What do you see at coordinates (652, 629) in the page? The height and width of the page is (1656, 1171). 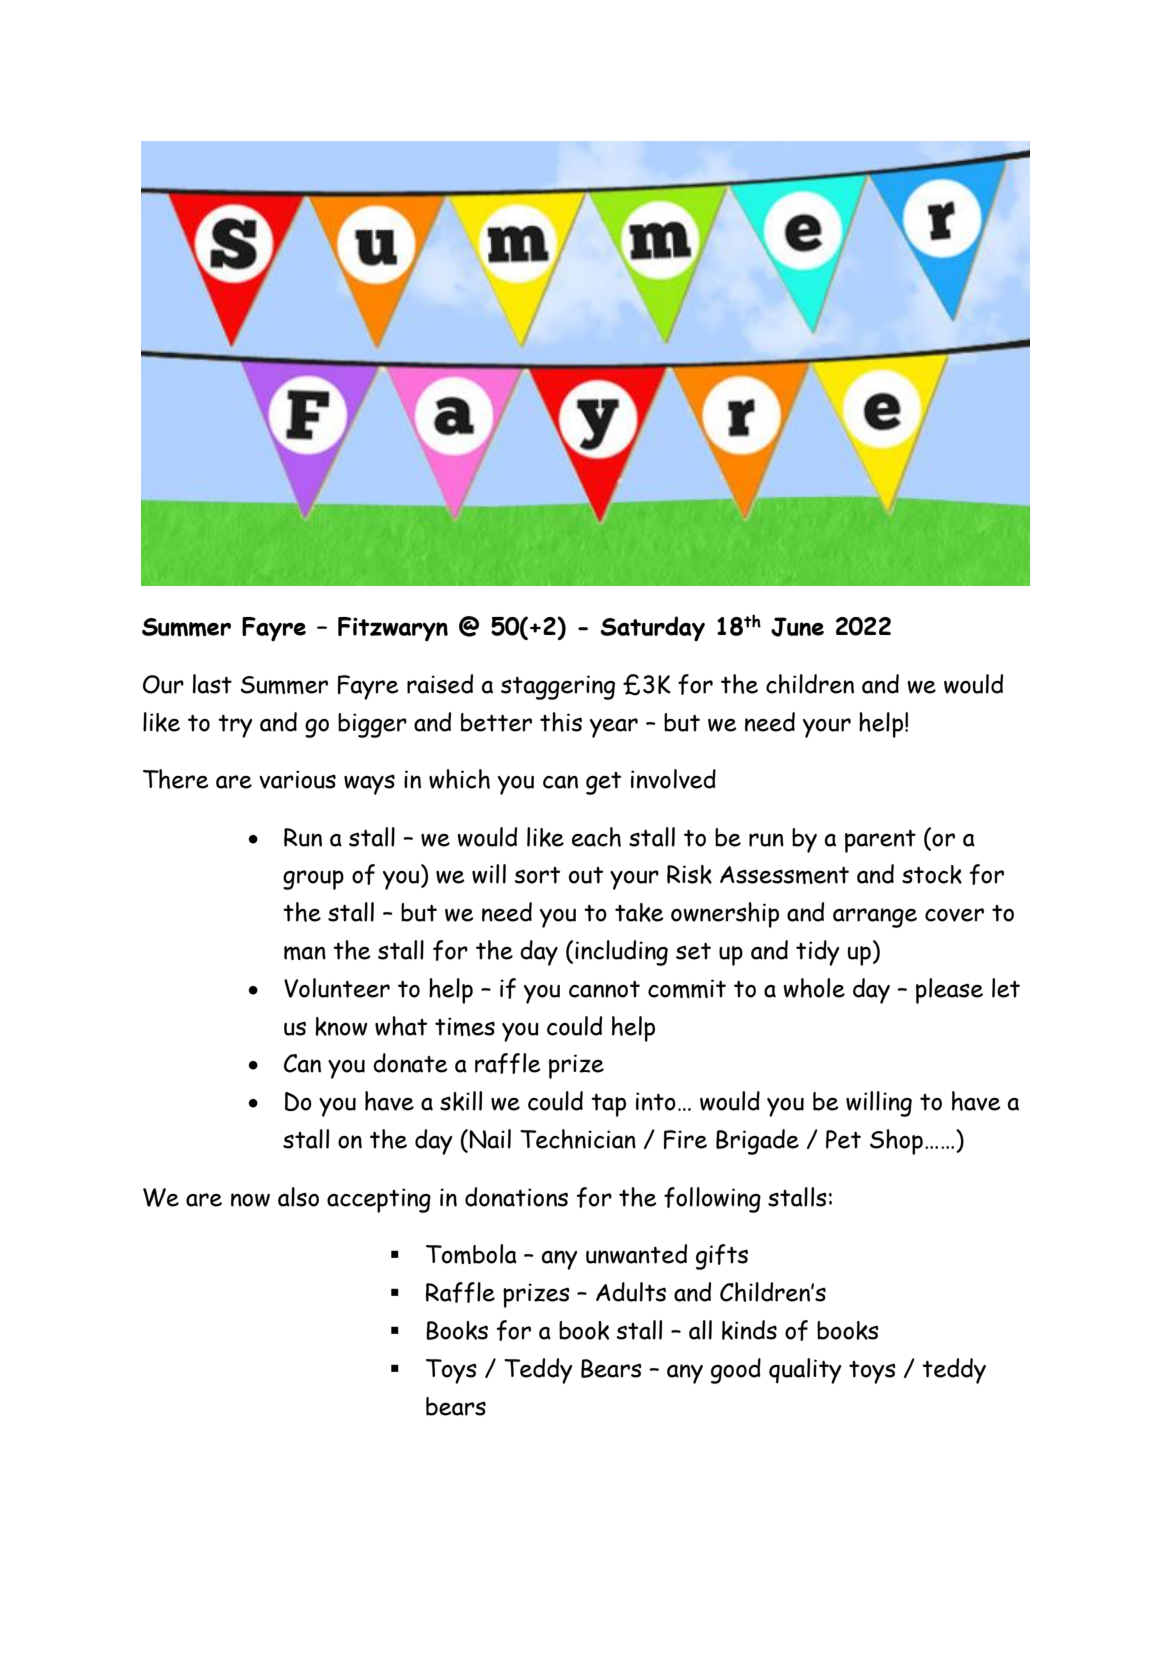 I see `Saturday` at bounding box center [652, 629].
